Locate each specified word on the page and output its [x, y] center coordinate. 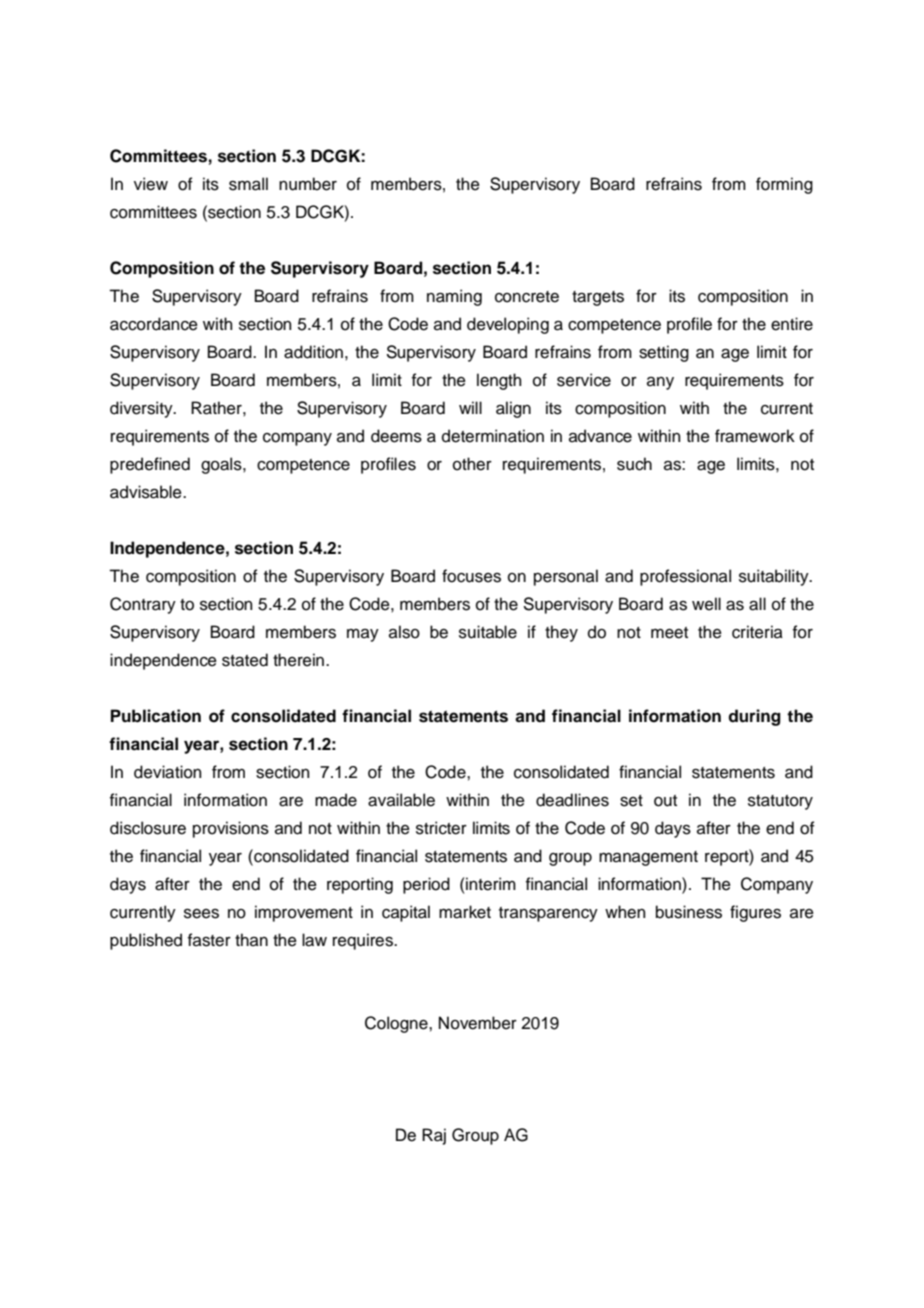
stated [245, 660]
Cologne [397, 1024]
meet [669, 633]
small [248, 184]
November [478, 1023]
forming [784, 185]
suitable [488, 632]
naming [454, 297]
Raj [434, 1136]
